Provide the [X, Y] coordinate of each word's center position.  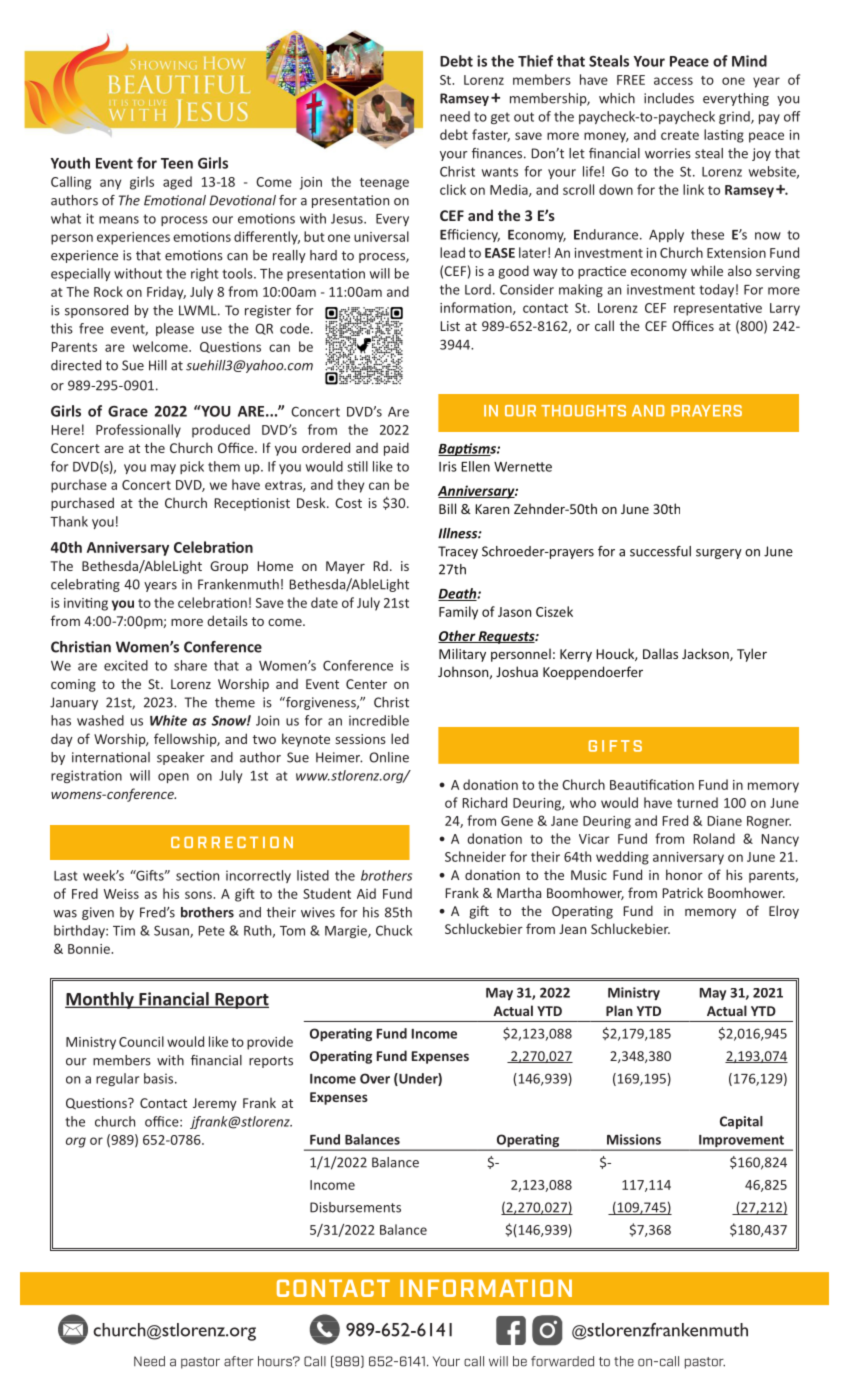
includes [669, 98]
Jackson [706, 654]
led [400, 738]
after [239, 1361]
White [168, 720]
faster [491, 135]
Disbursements [355, 1207]
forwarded [562, 1361]
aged [177, 183]
